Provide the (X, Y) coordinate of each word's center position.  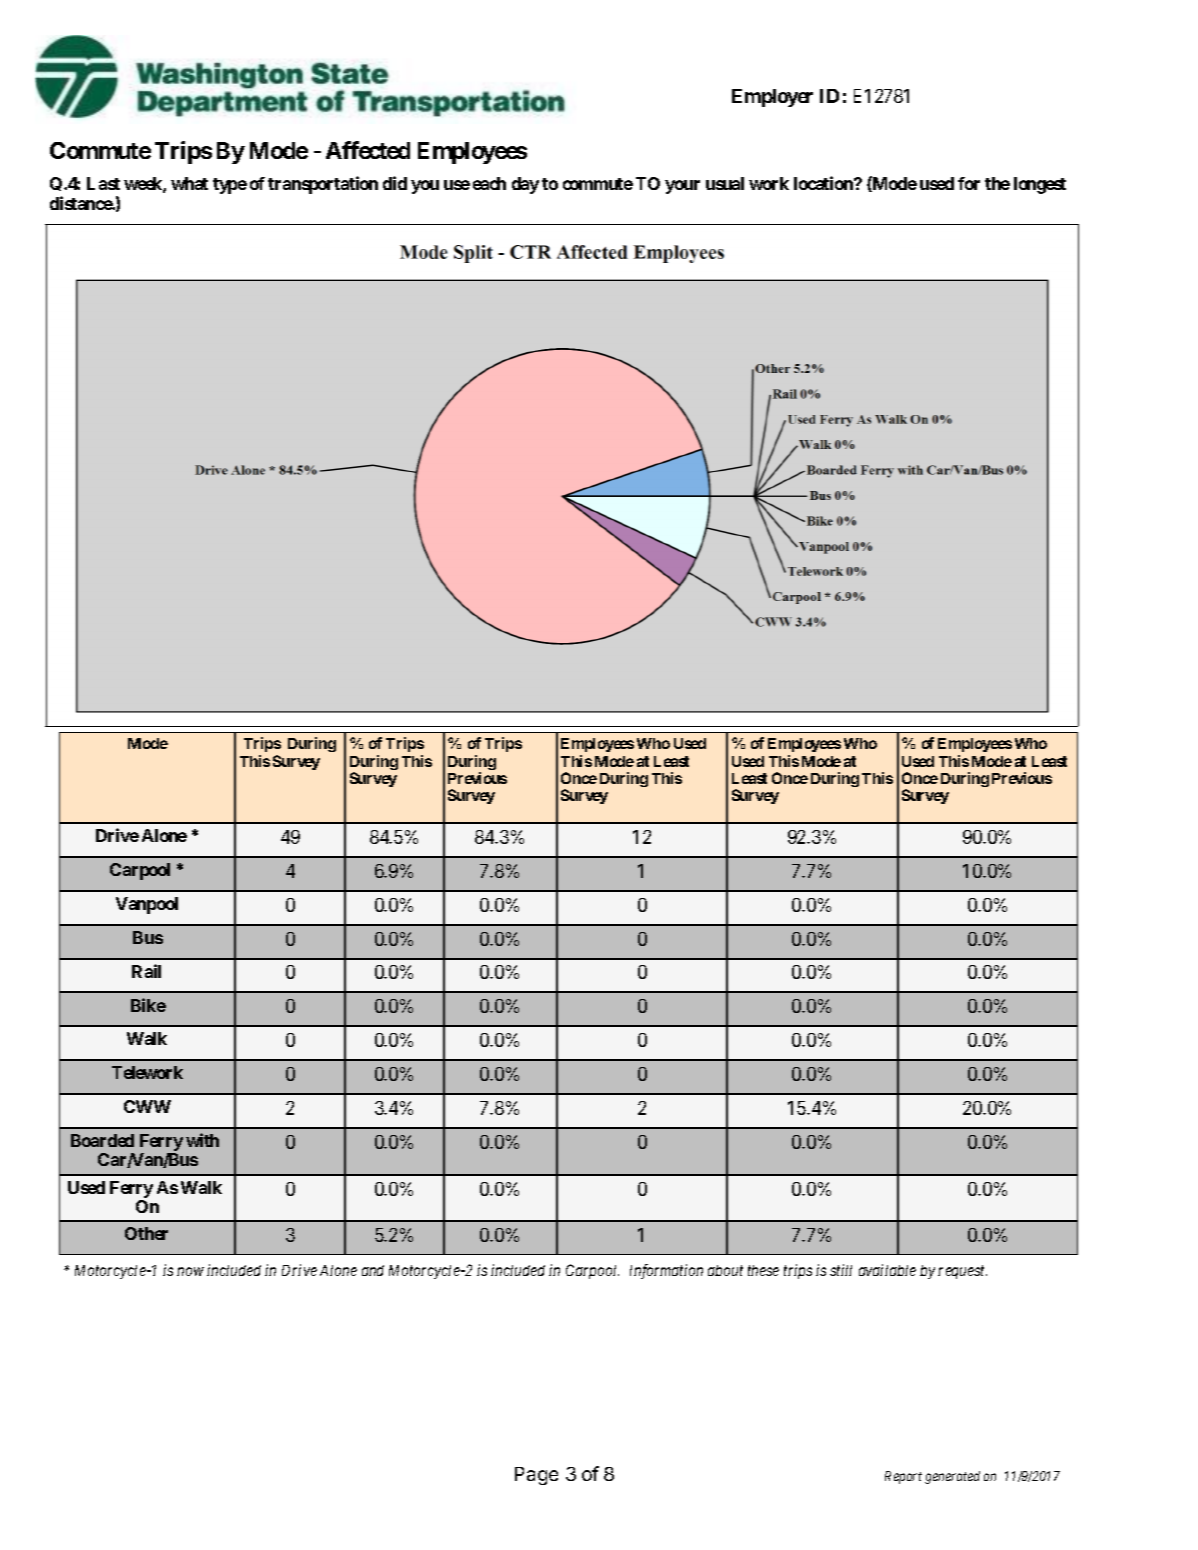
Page (536, 1476)
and (373, 1270)
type (230, 186)
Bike (148, 1005)
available (887, 1270)
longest (1040, 185)
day (525, 185)
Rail (146, 971)
